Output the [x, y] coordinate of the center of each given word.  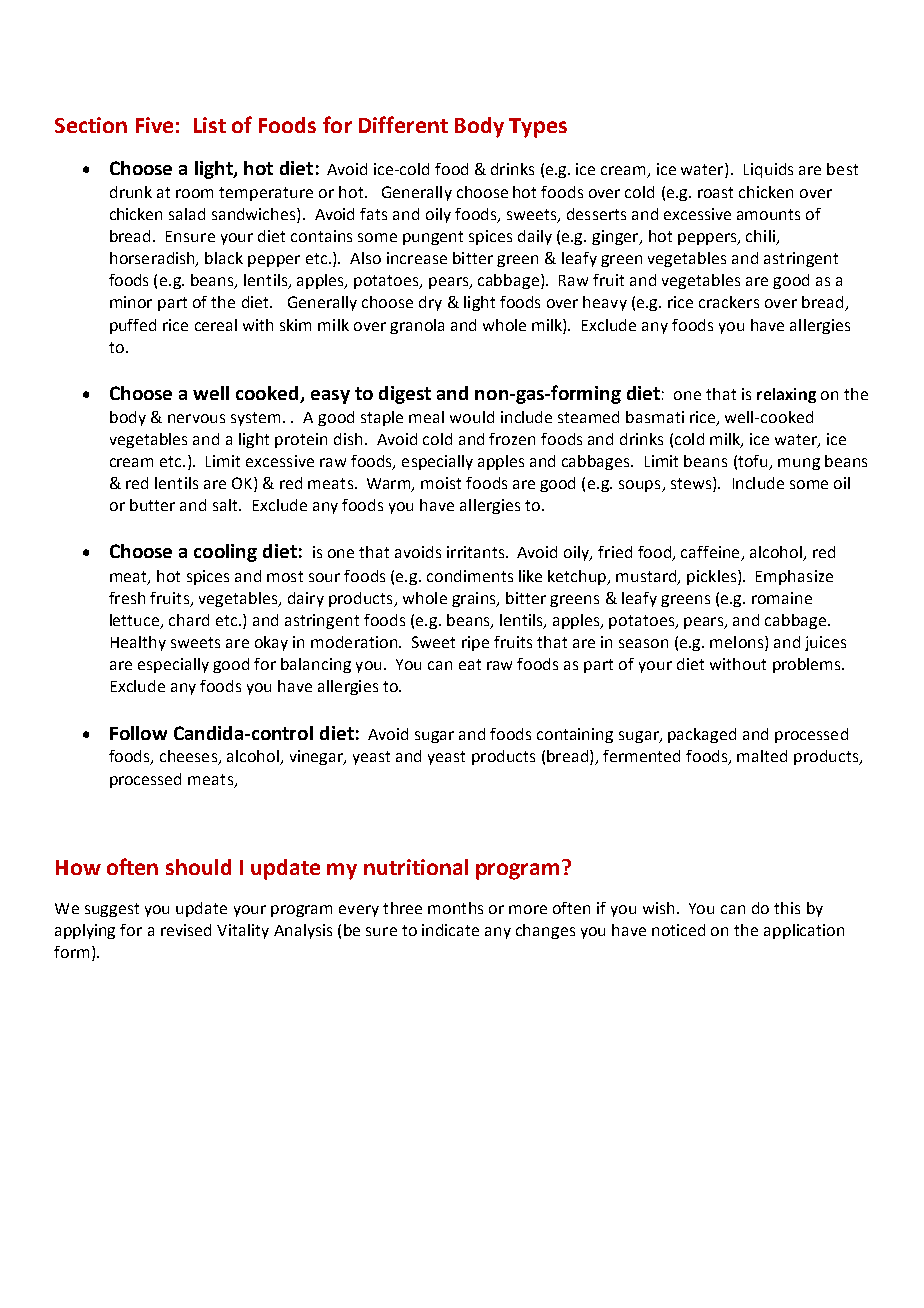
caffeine [711, 553]
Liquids [768, 170]
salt [226, 505]
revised [186, 930]
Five [154, 125]
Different [403, 124]
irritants [477, 552]
